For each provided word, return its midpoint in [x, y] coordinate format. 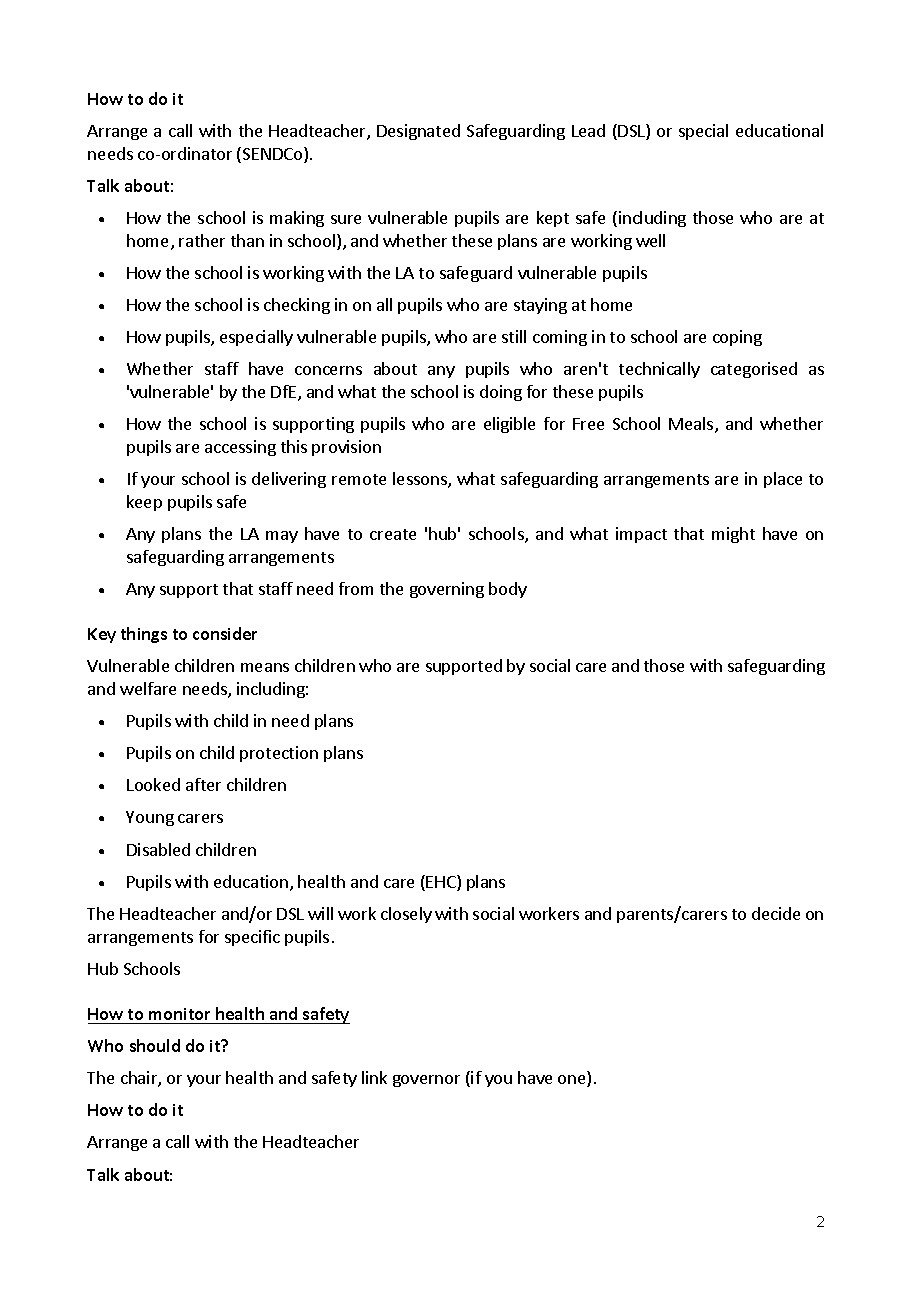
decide [776, 913]
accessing [240, 448]
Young [150, 818]
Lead [588, 130]
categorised [754, 370]
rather [202, 240]
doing [501, 393]
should [155, 1045]
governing [447, 590]
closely [406, 915]
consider [225, 633]
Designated [418, 132]
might [733, 535]
